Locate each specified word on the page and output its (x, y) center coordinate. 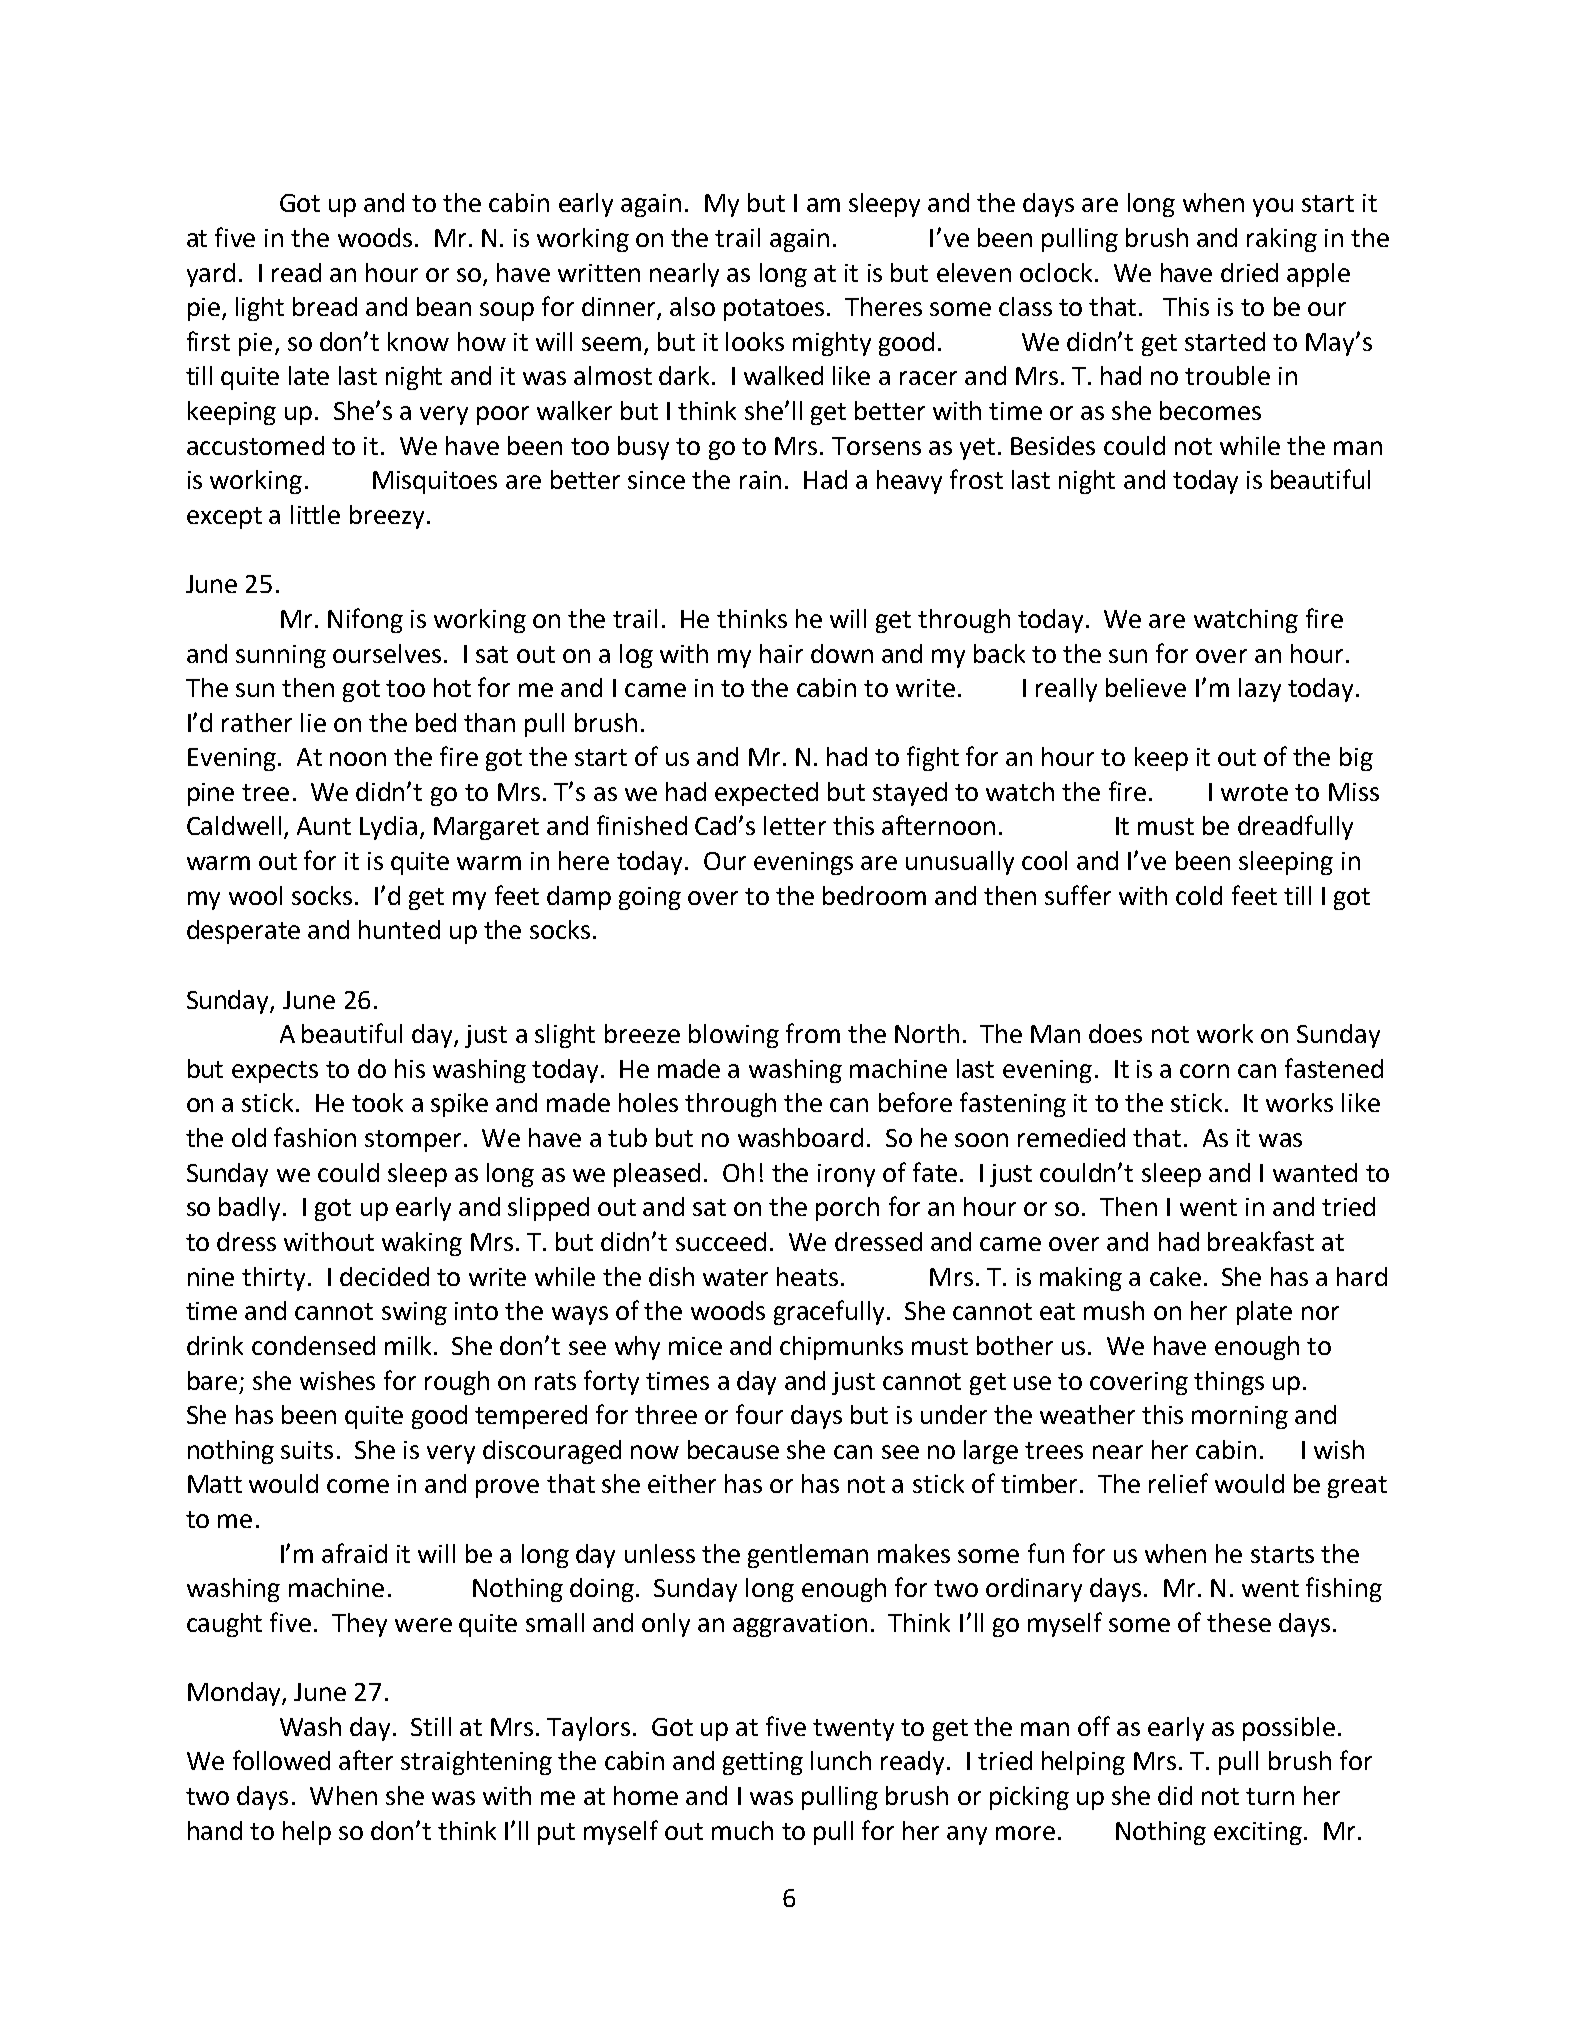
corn (1204, 1071)
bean (444, 306)
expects (275, 1072)
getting (763, 1763)
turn (1270, 1796)
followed (281, 1760)
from (813, 1033)
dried (1249, 272)
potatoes (774, 310)
